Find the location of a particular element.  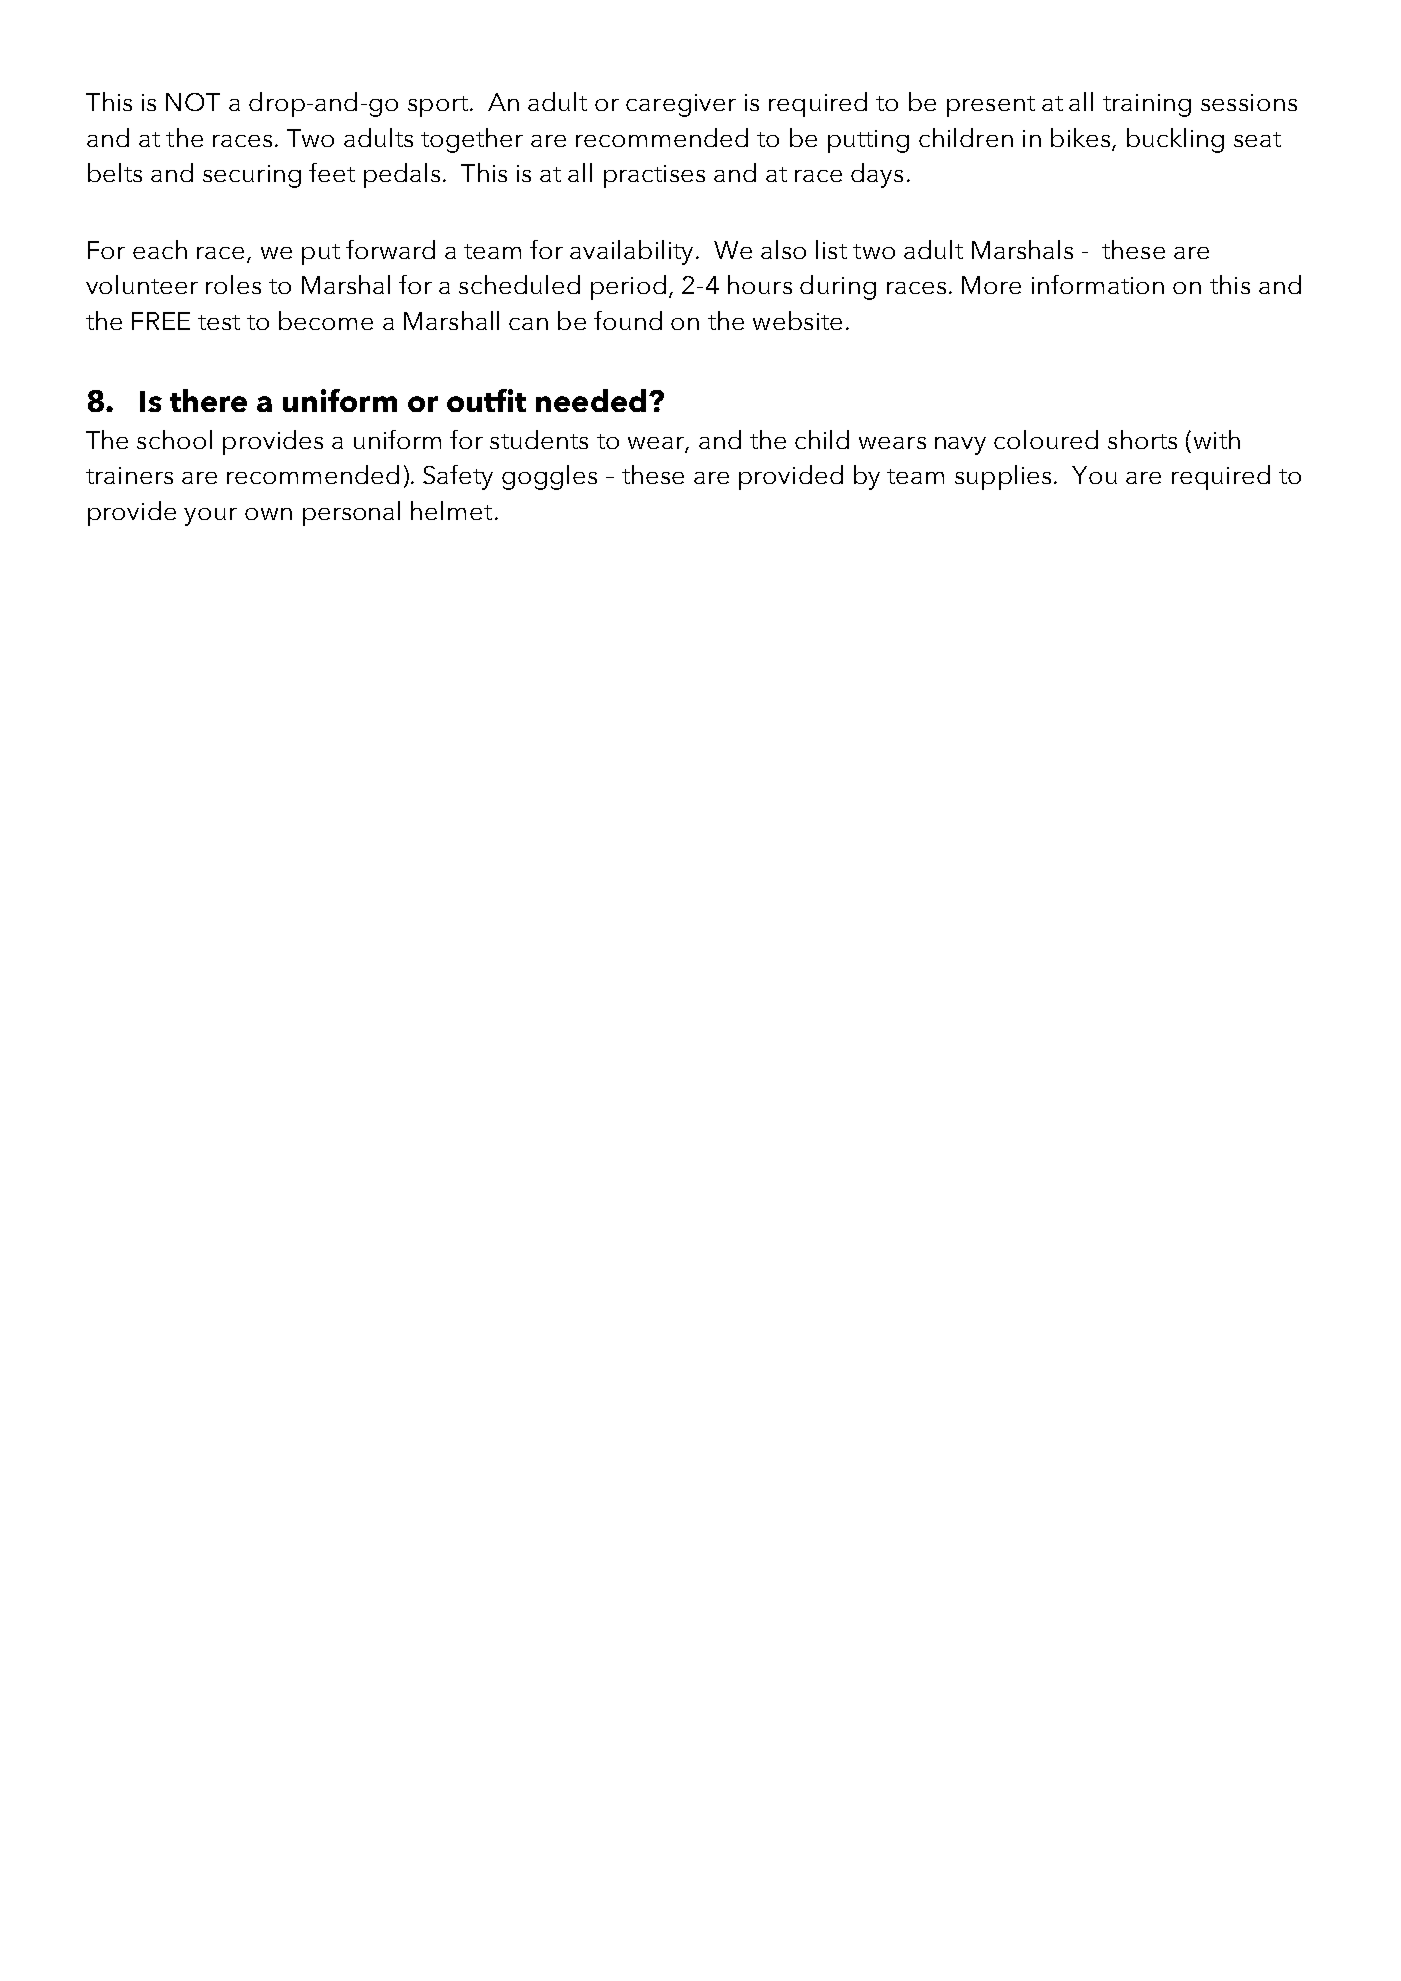

information is located at coordinates (1098, 284).
